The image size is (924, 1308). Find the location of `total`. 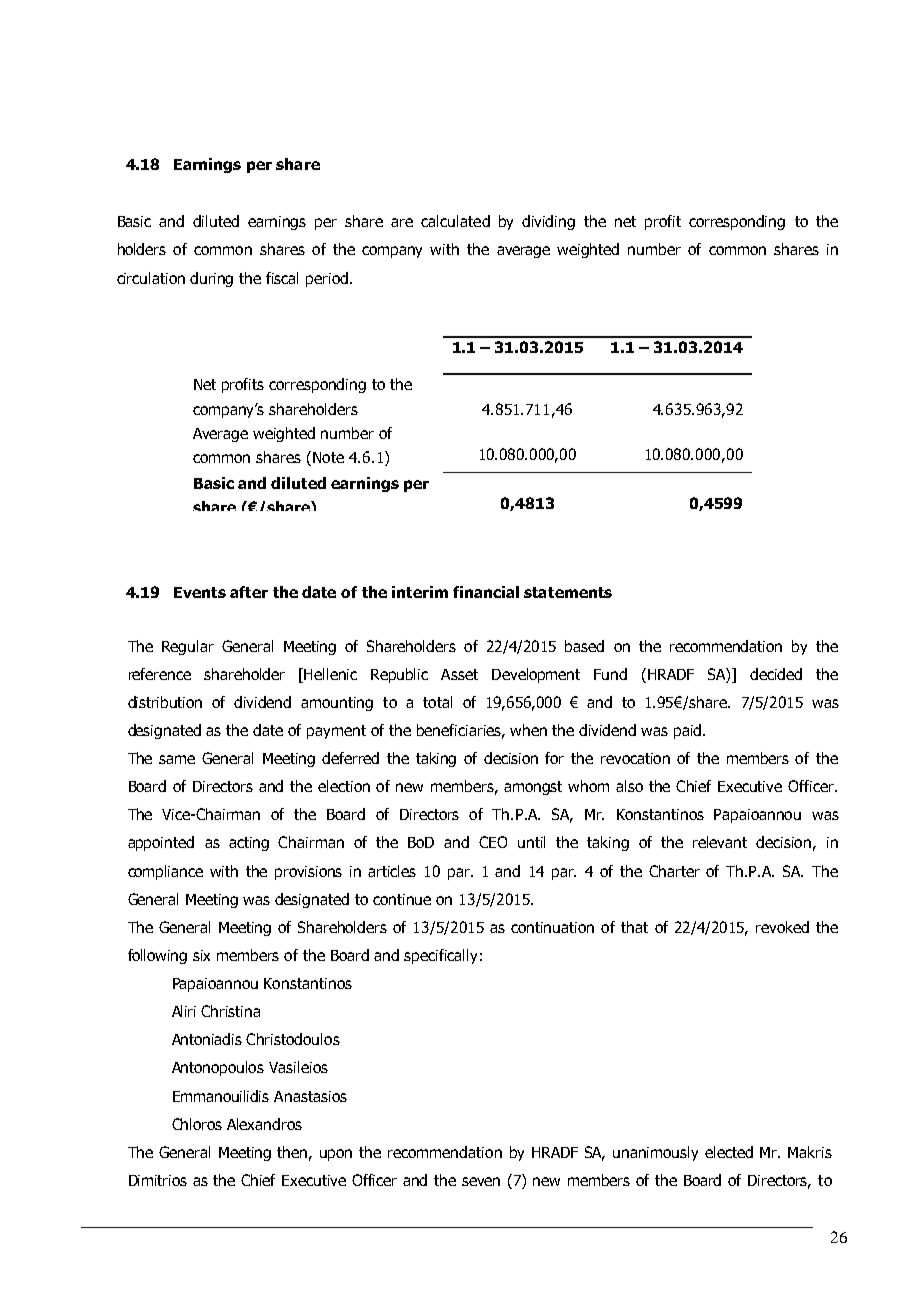

total is located at coordinates (437, 702).
